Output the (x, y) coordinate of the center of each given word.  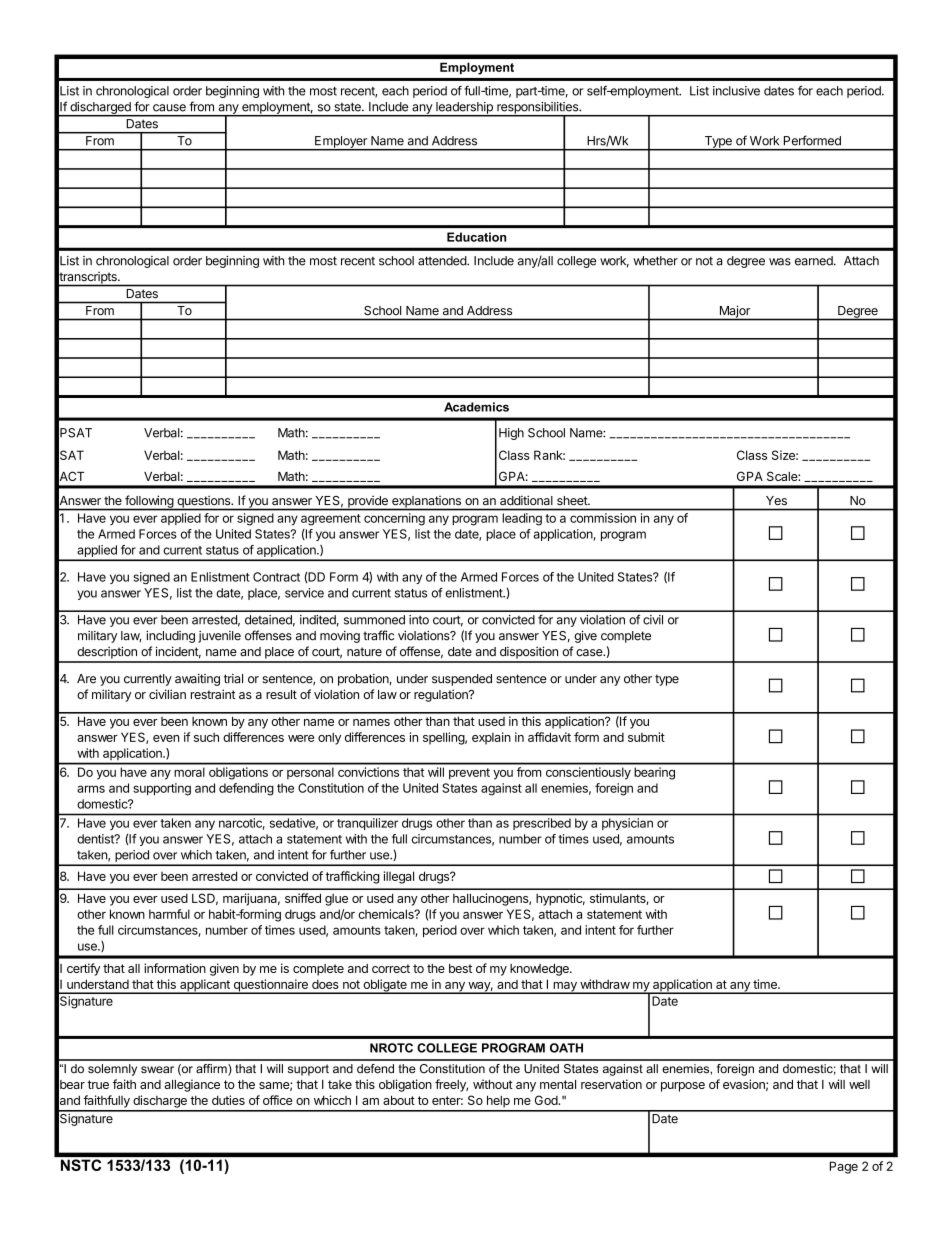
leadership (464, 109)
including (170, 636)
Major (734, 312)
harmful (169, 914)
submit (646, 737)
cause (169, 108)
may (565, 988)
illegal (399, 877)
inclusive (736, 91)
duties (228, 1100)
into (419, 620)
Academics (476, 407)
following (149, 502)
